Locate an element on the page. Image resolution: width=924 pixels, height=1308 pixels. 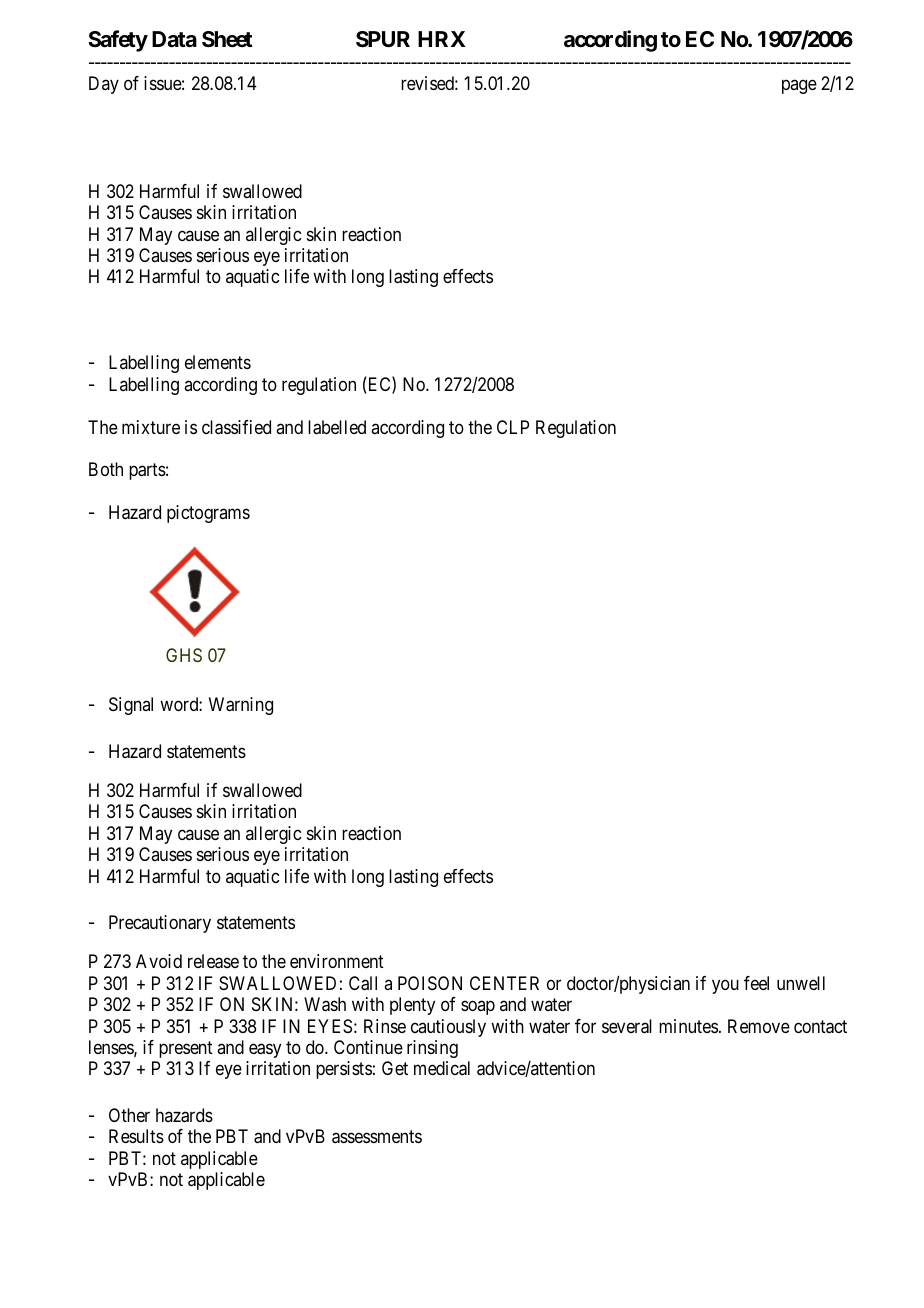
medical is located at coordinates (442, 1068).
